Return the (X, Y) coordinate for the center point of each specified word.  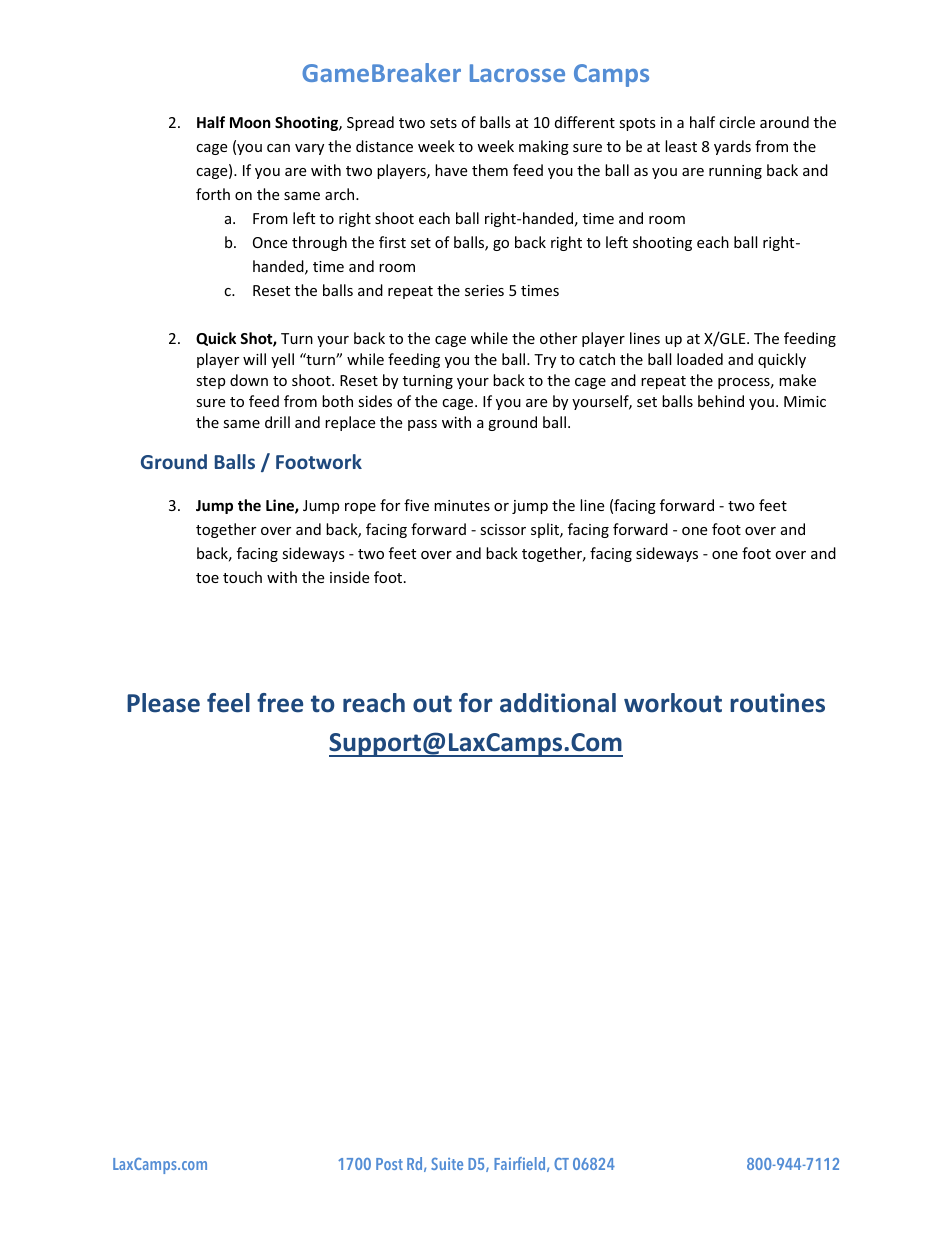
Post (389, 1164)
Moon (250, 122)
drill (277, 422)
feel (228, 703)
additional (558, 703)
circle (737, 122)
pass (422, 425)
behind (721, 401)
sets (443, 123)
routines (777, 703)
